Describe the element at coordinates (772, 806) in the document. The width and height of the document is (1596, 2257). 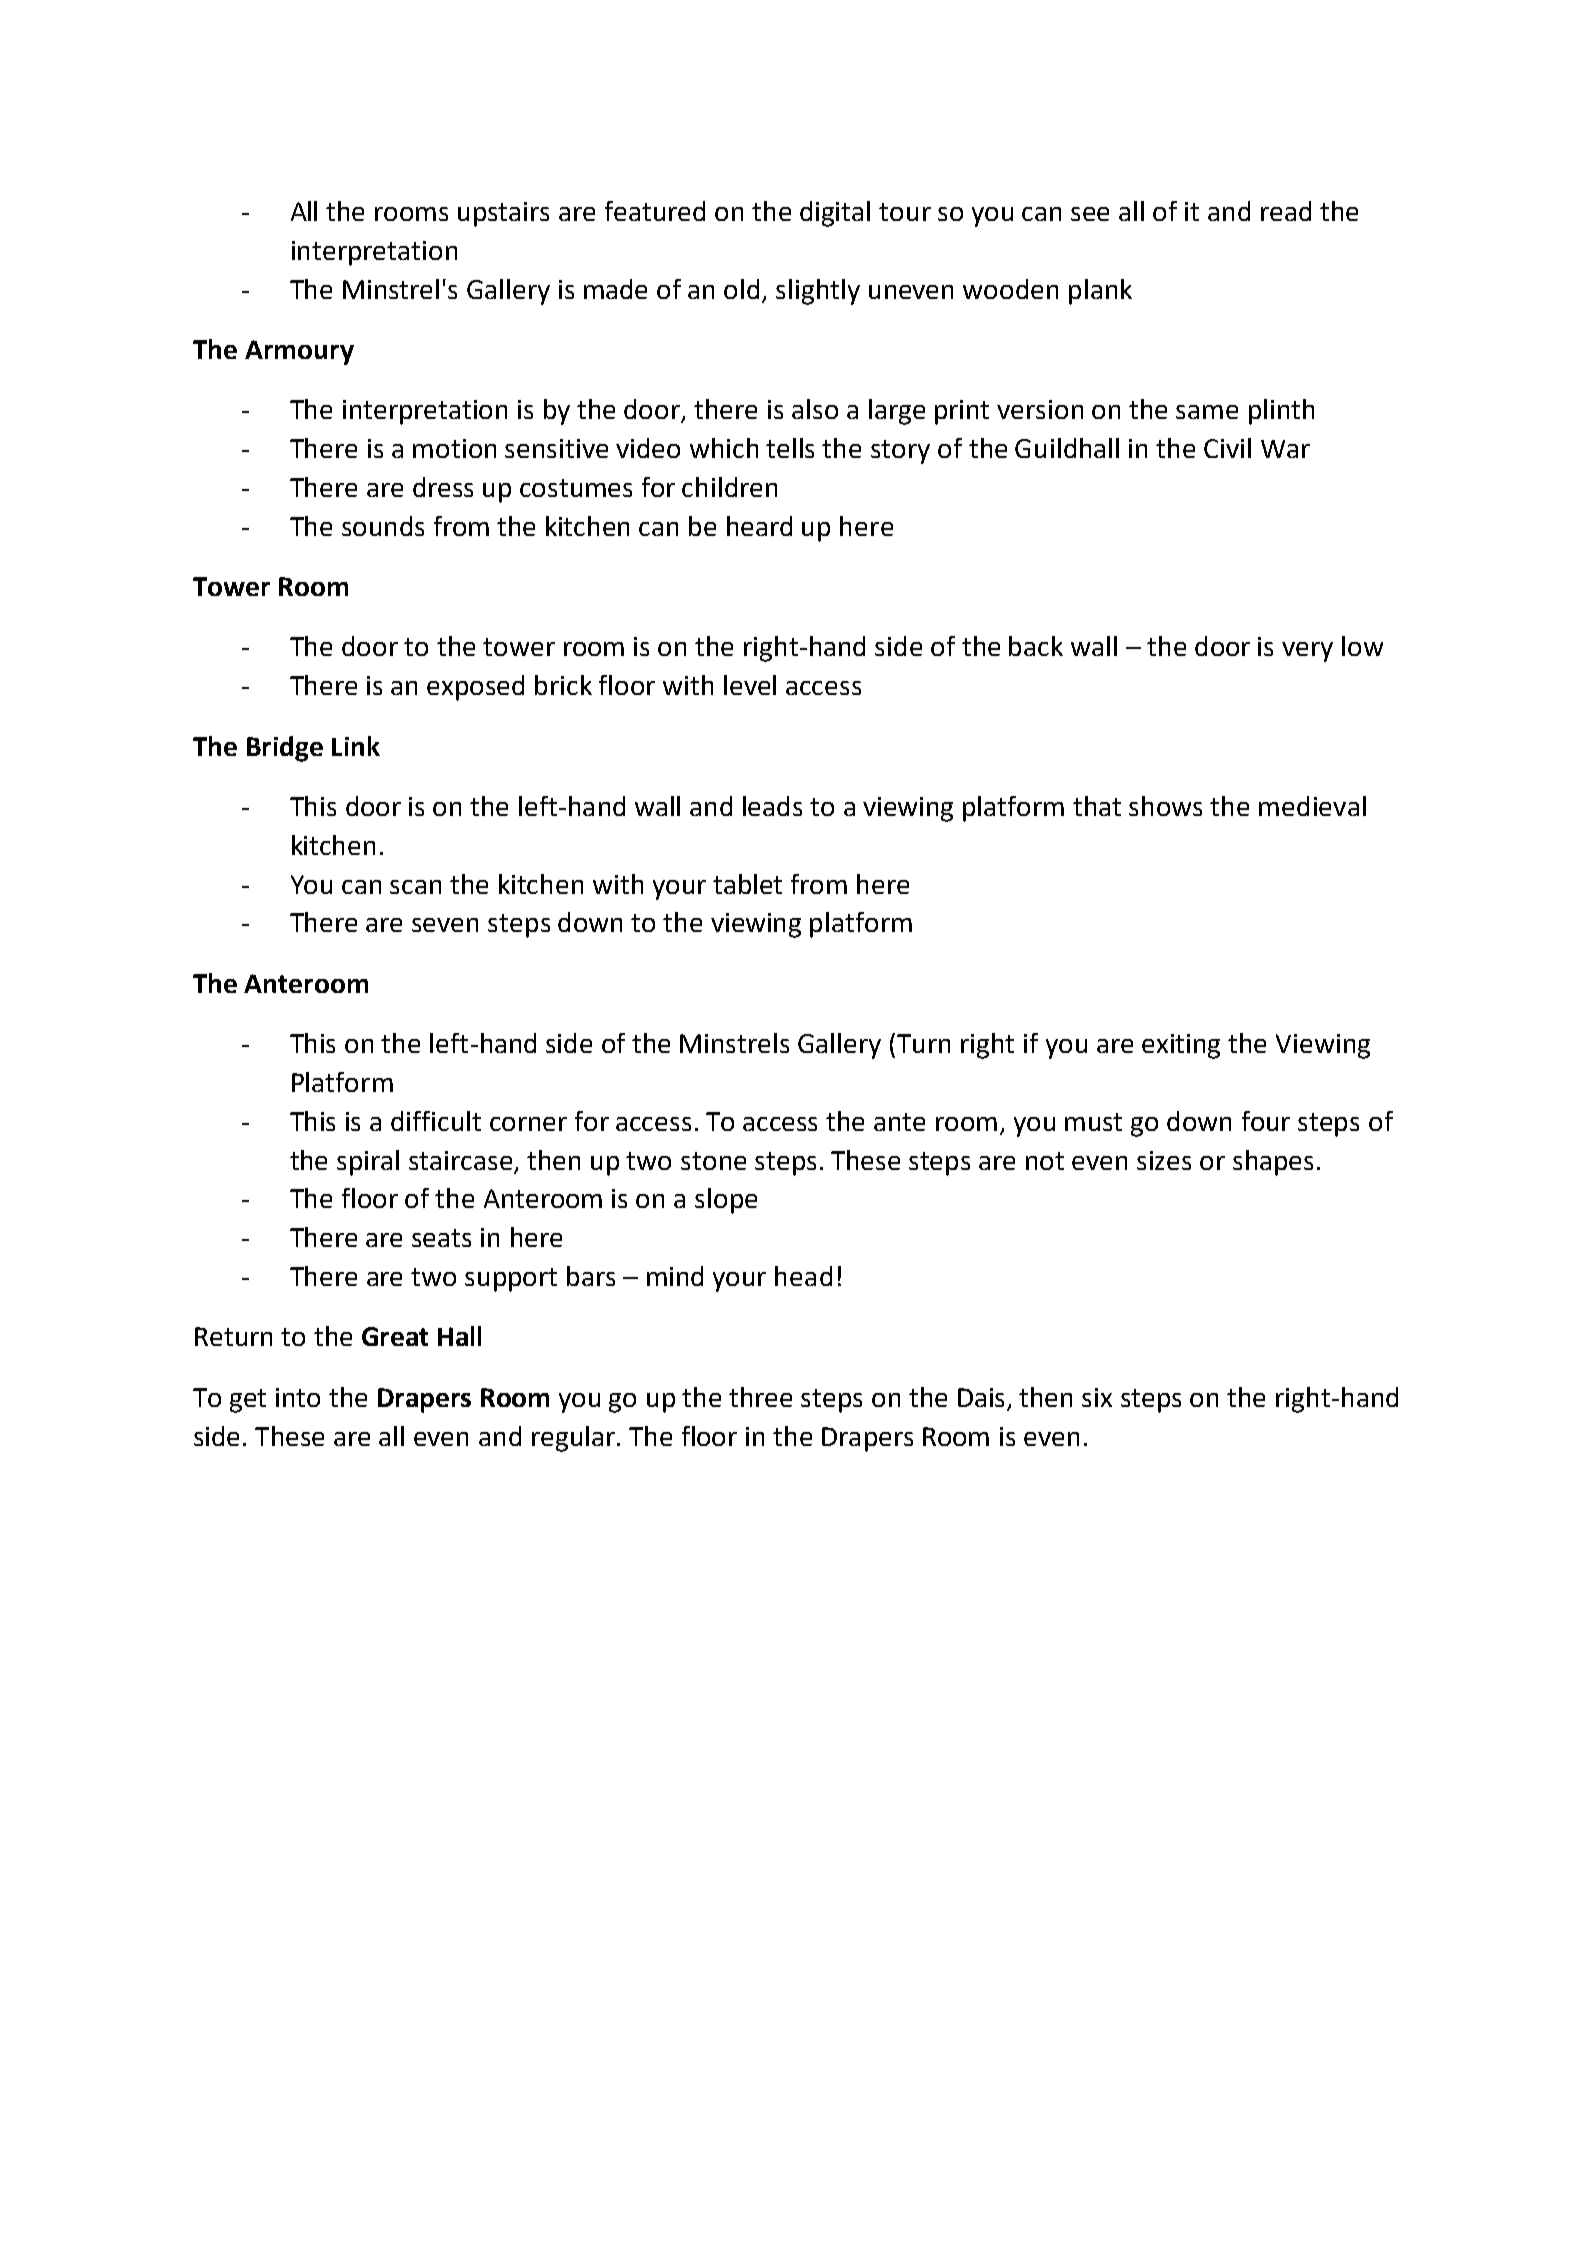
I see `leads` at that location.
